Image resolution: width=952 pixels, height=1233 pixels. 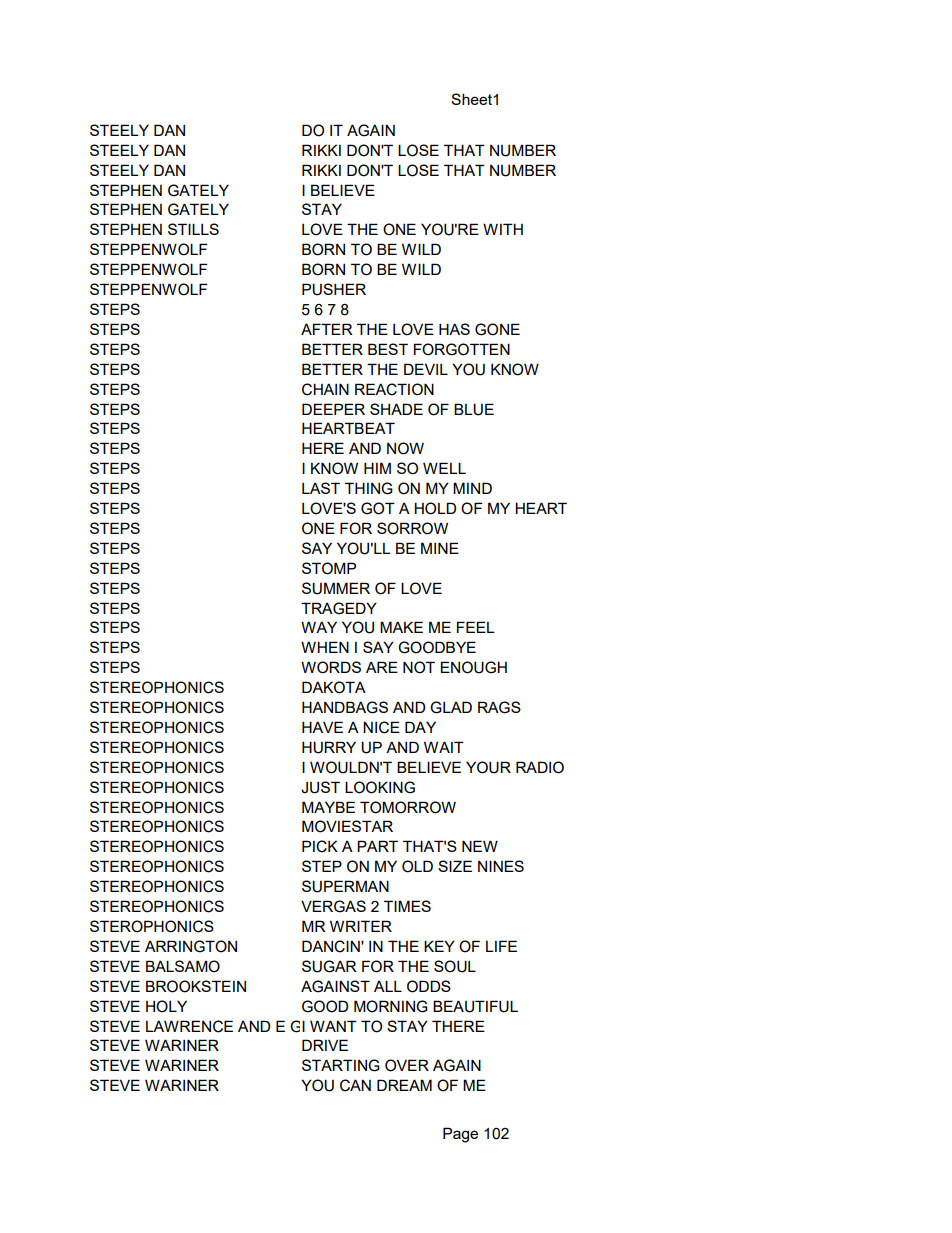 What do you see at coordinates (329, 568) in the document?
I see `STOMP` at bounding box center [329, 568].
